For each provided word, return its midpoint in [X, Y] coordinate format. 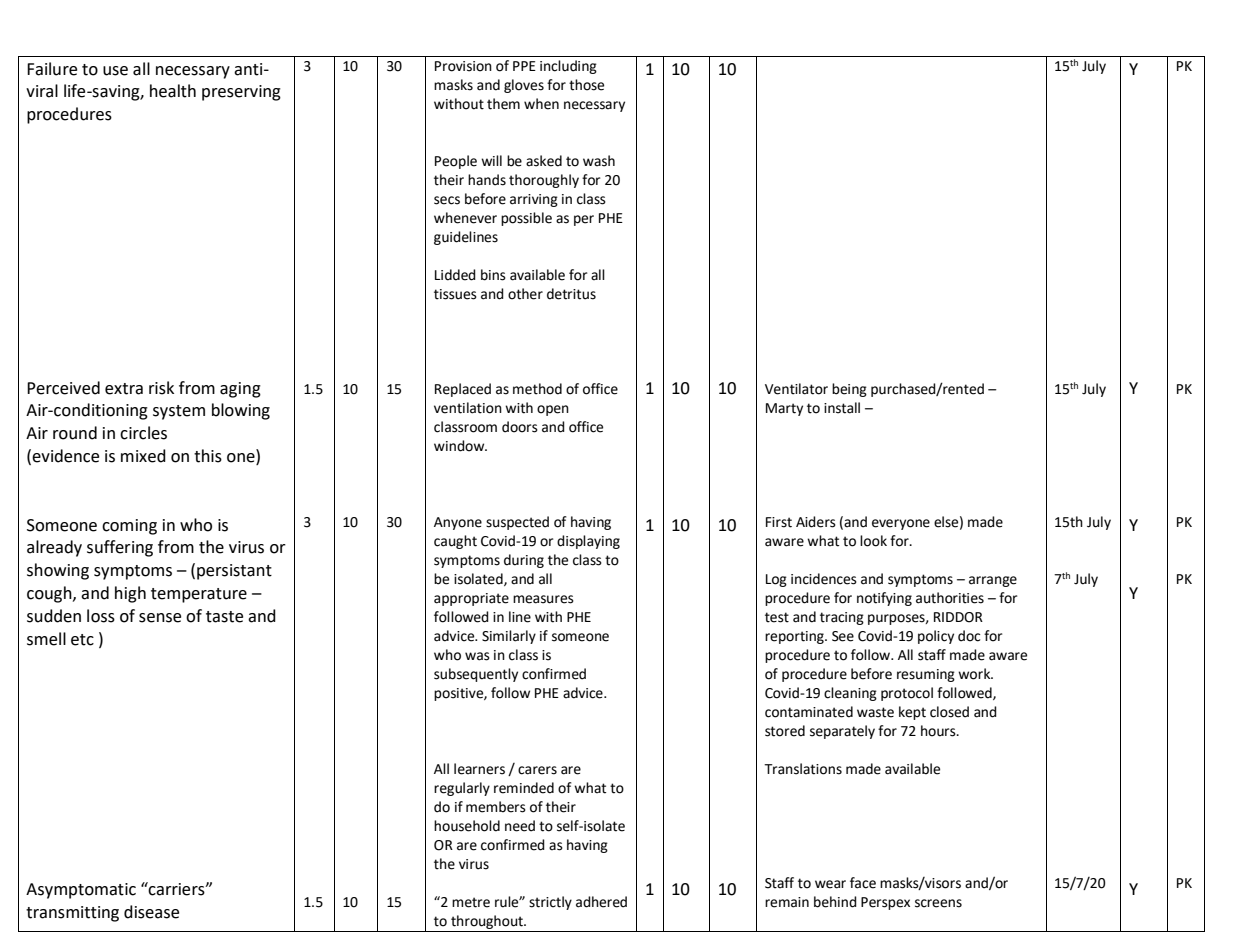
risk [161, 388]
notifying [884, 599]
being [849, 390]
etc [82, 640]
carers [537, 770]
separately [842, 732]
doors [520, 427]
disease [151, 912]
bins [493, 275]
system [179, 412]
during [524, 561]
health [173, 91]
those [586, 85]
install [842, 408]
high [130, 594]
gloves [524, 86]
